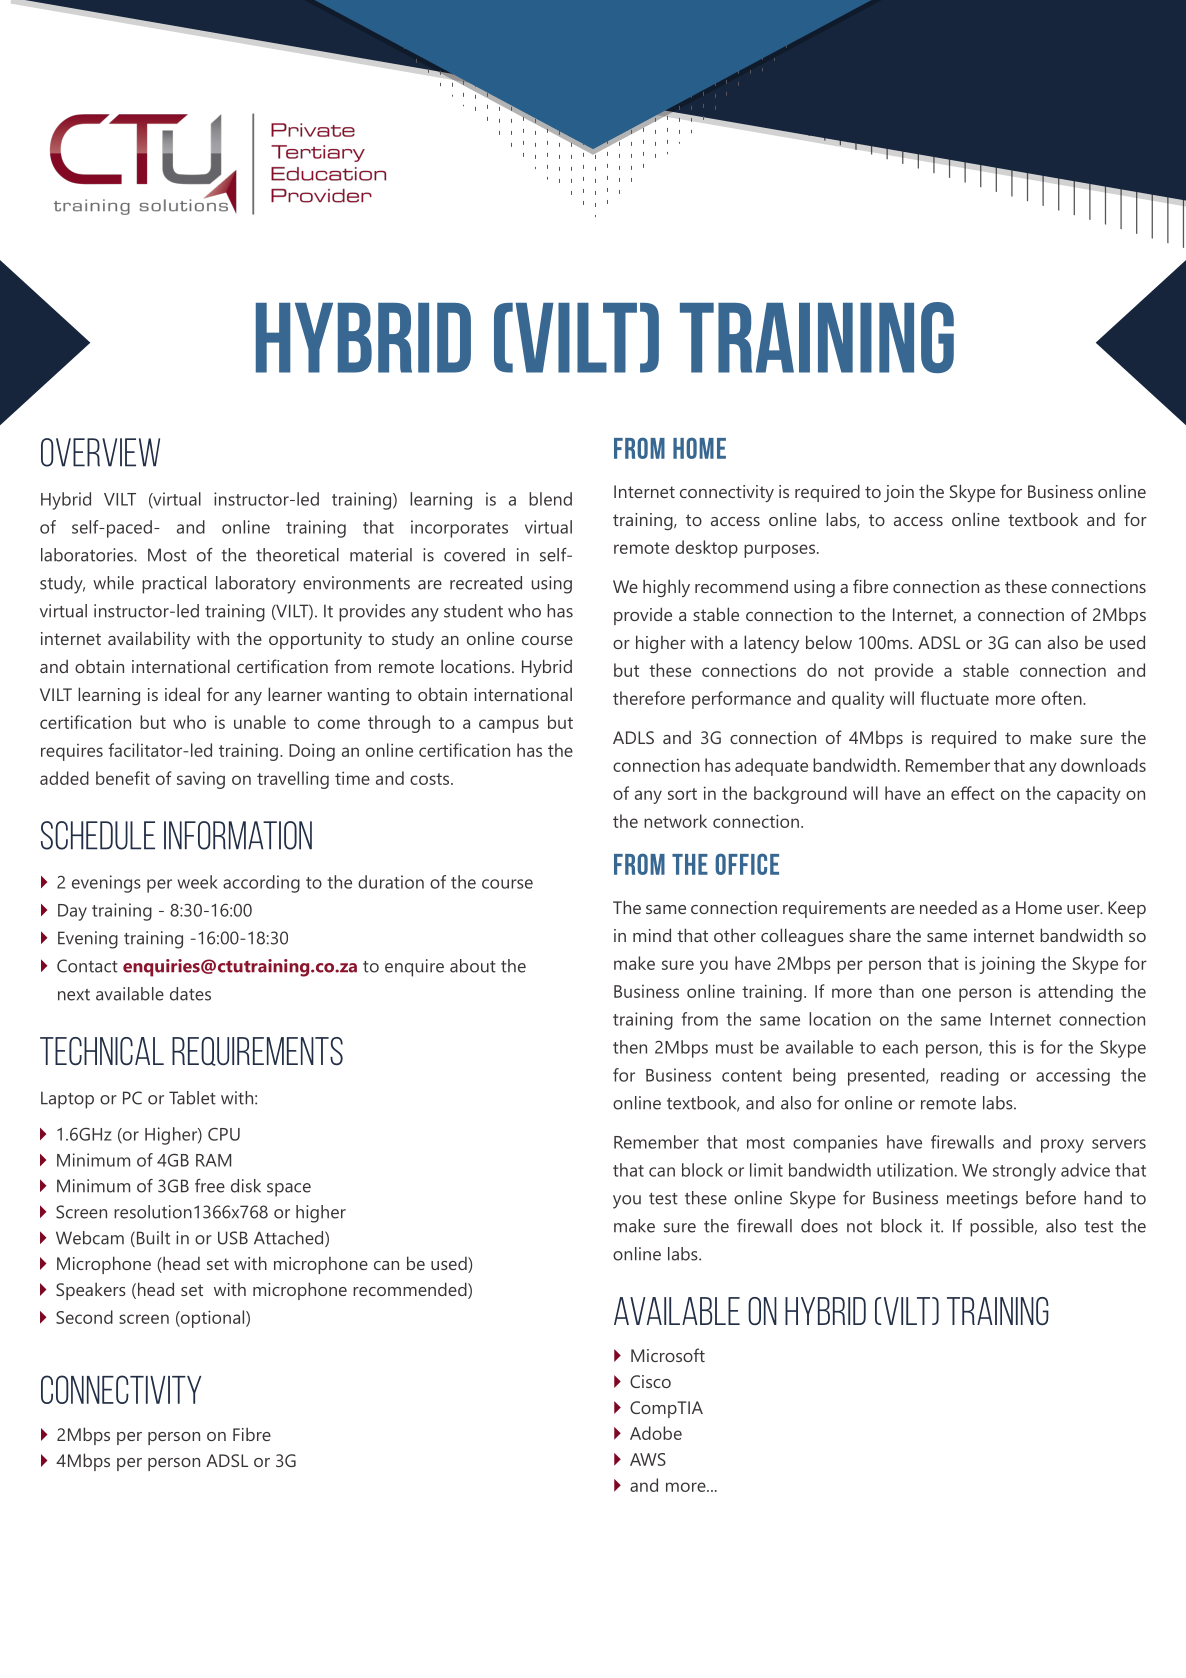  Describe the element at coordinates (550, 499) in the screenshot. I see `blend` at that location.
